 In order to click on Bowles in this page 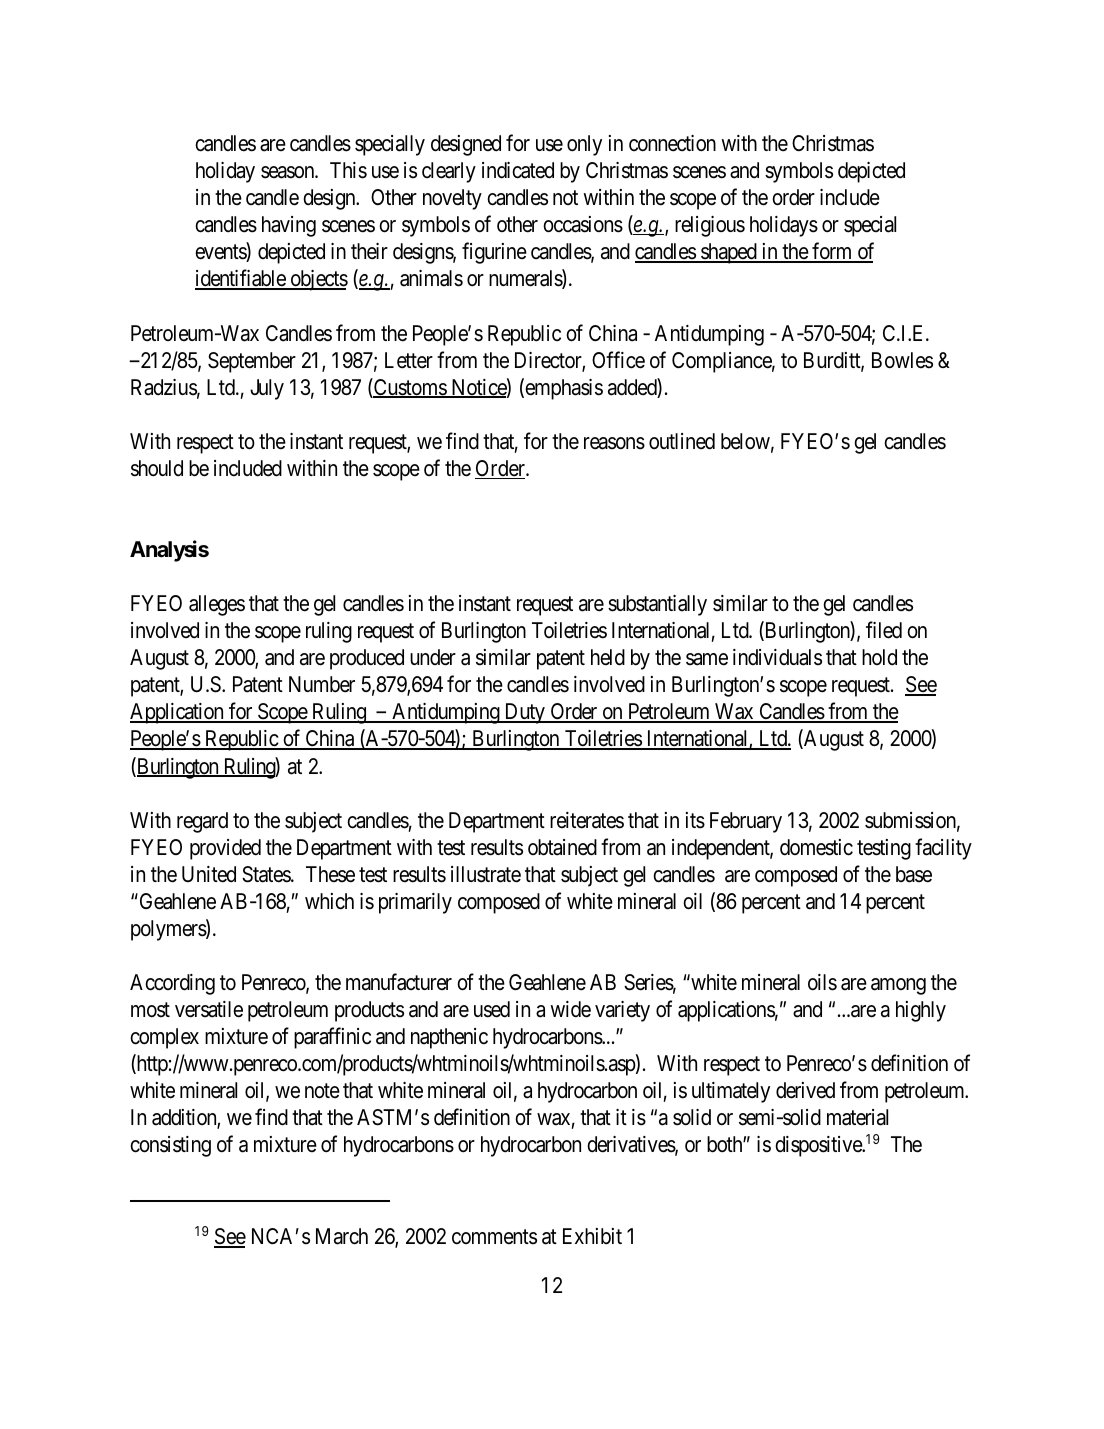, I will do `click(902, 360)`.
